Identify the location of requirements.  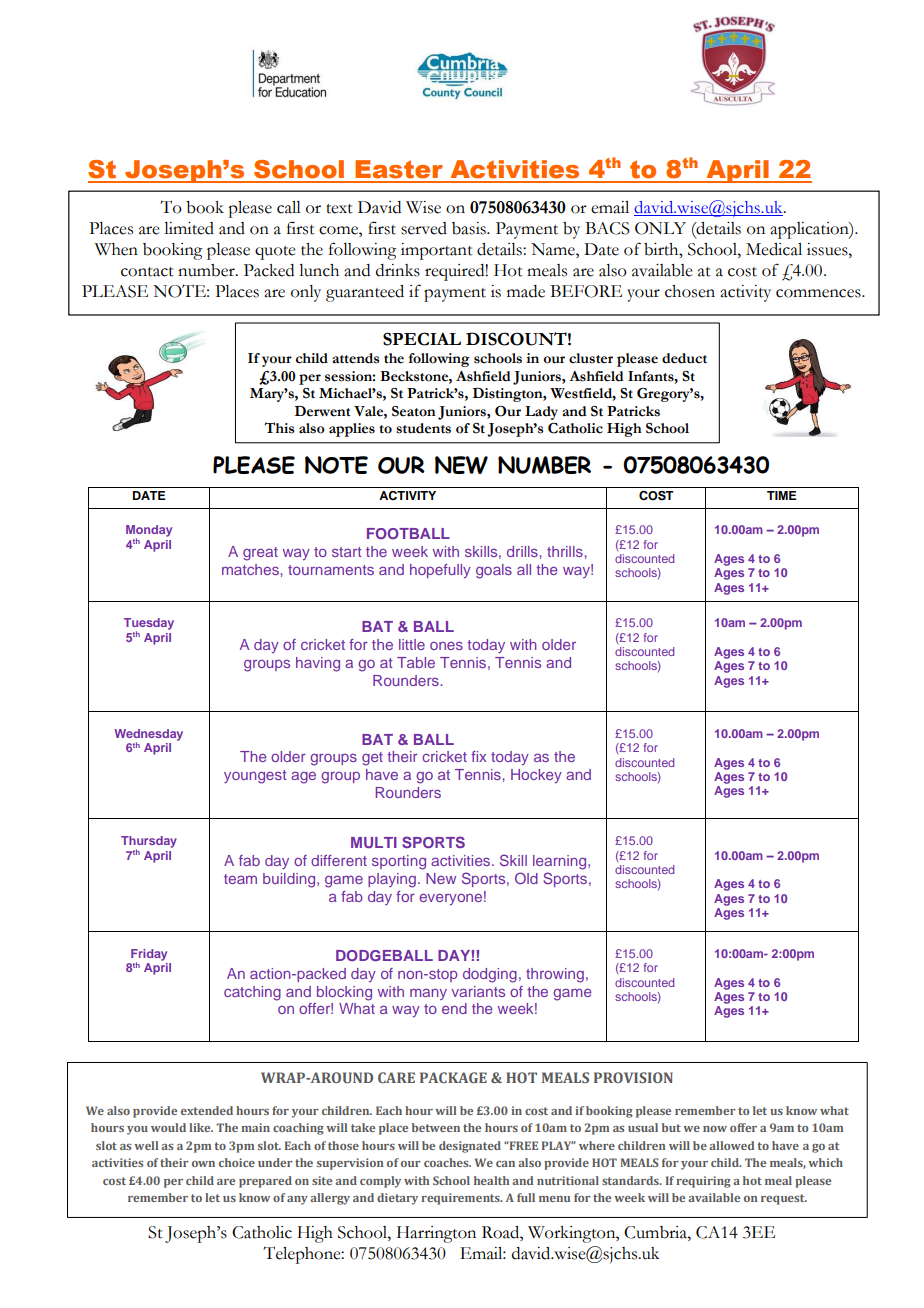
(461, 1199).
